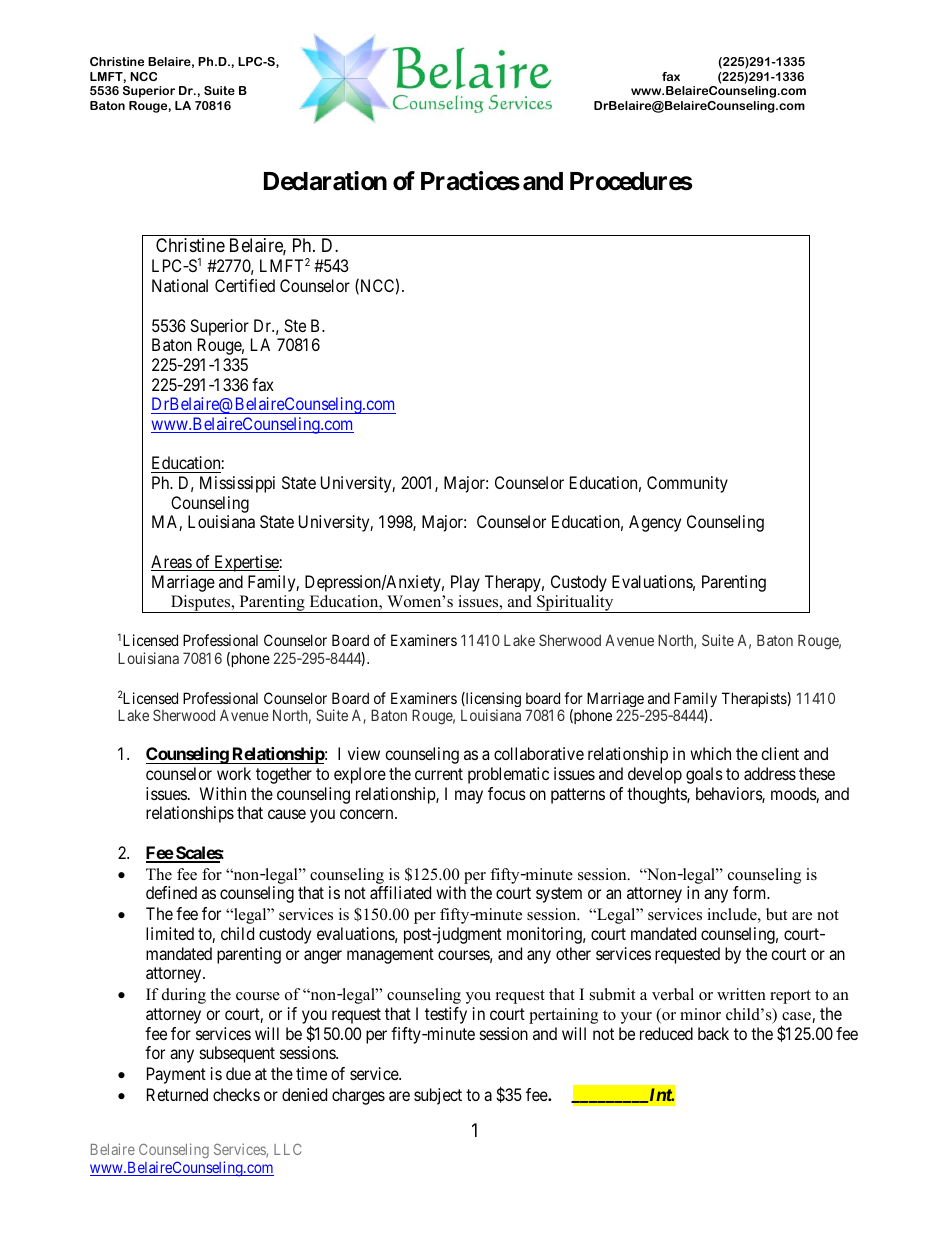 Image resolution: width=952 pixels, height=1233 pixels. I want to click on Agency, so click(655, 523).
